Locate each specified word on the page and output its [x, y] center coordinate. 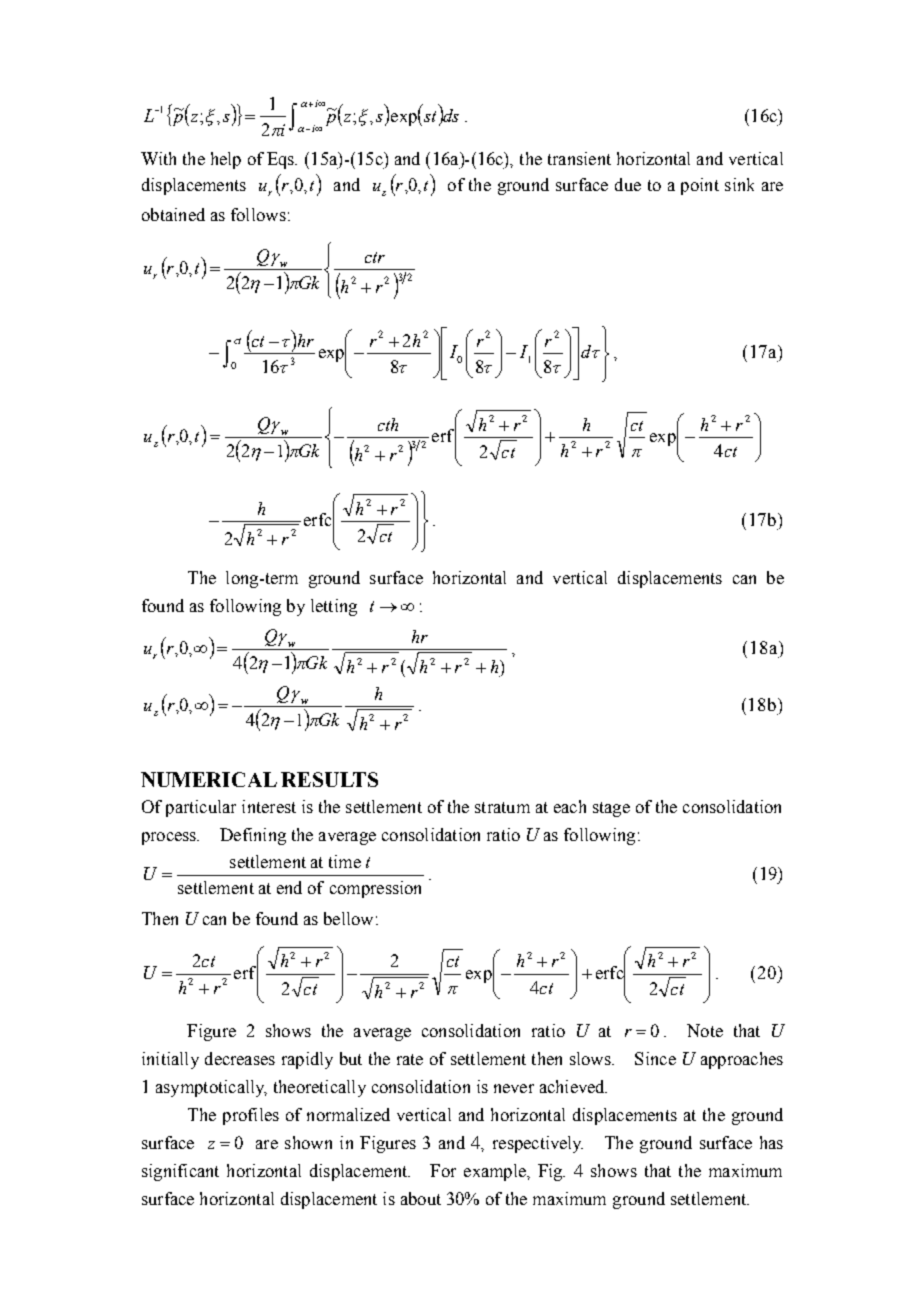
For [443, 1170]
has [771, 1142]
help [226, 160]
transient [579, 158]
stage [611, 809]
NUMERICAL [209, 779]
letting [334, 607]
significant [180, 1172]
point [700, 186]
